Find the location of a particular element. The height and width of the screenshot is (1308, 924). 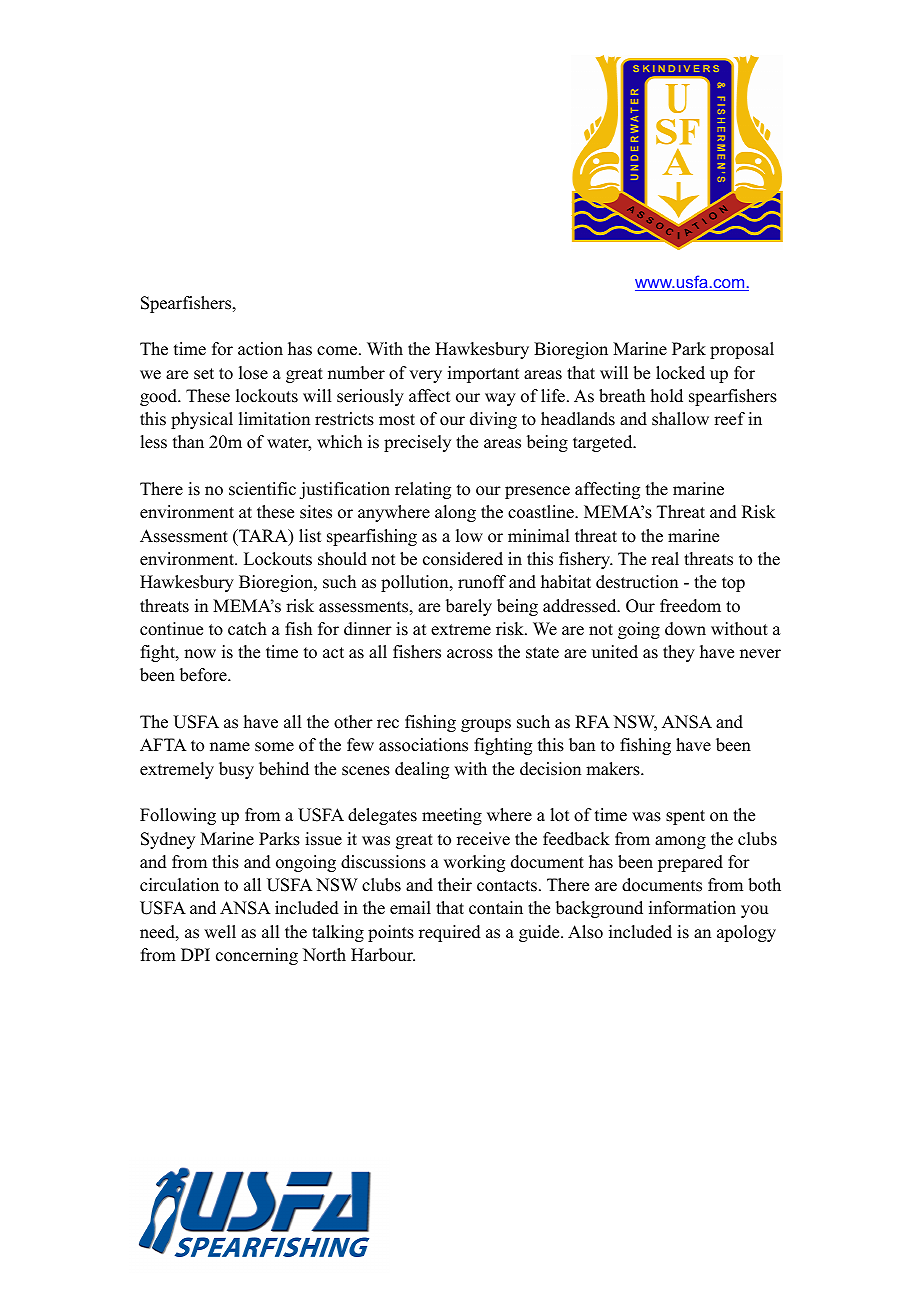

across is located at coordinates (470, 654).
